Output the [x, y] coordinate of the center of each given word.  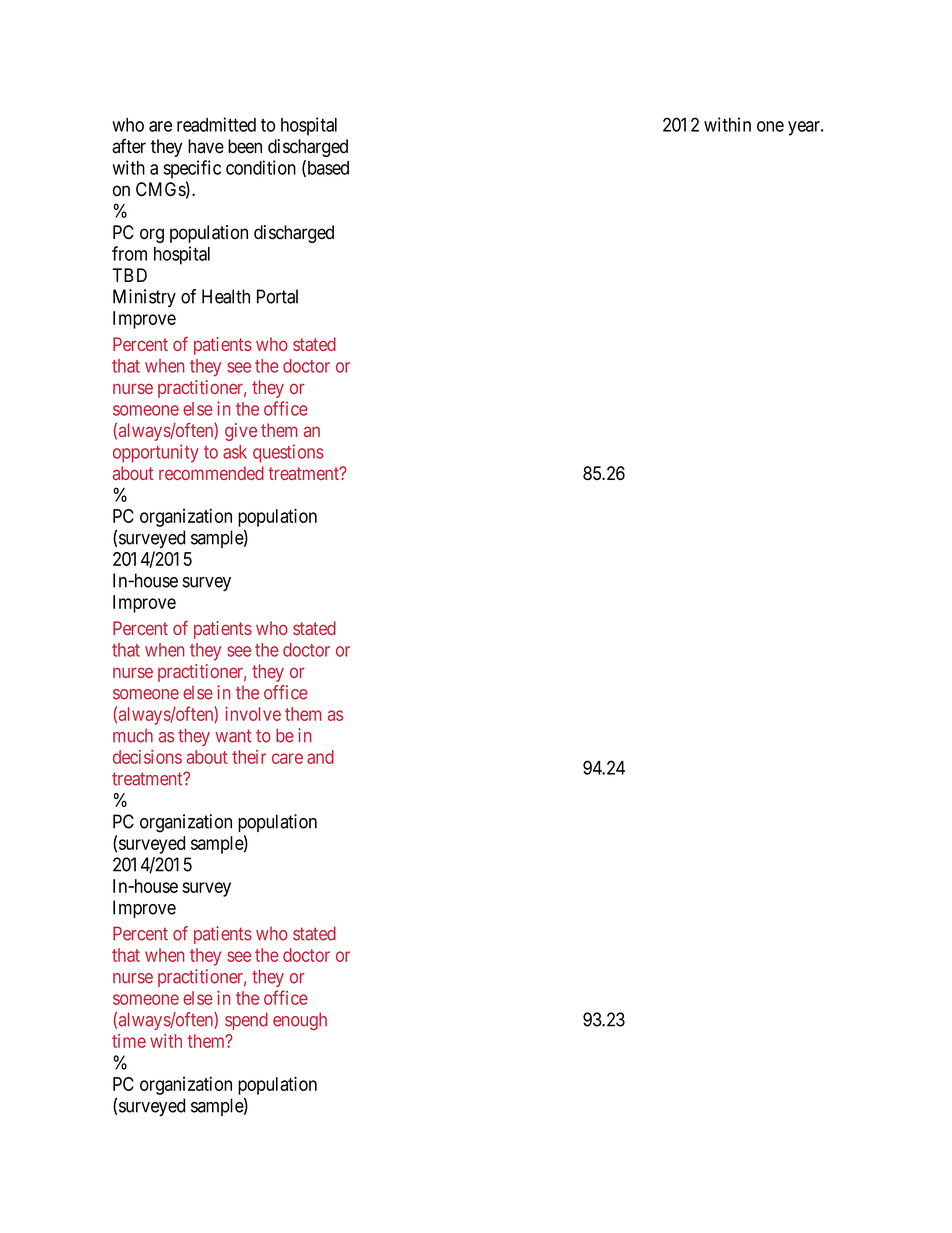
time [129, 1041]
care [287, 758]
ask [235, 452]
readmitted [216, 124]
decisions [147, 757]
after [129, 146]
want [233, 736]
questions [288, 453]
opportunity [156, 453]
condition [261, 167]
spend [246, 1021]
